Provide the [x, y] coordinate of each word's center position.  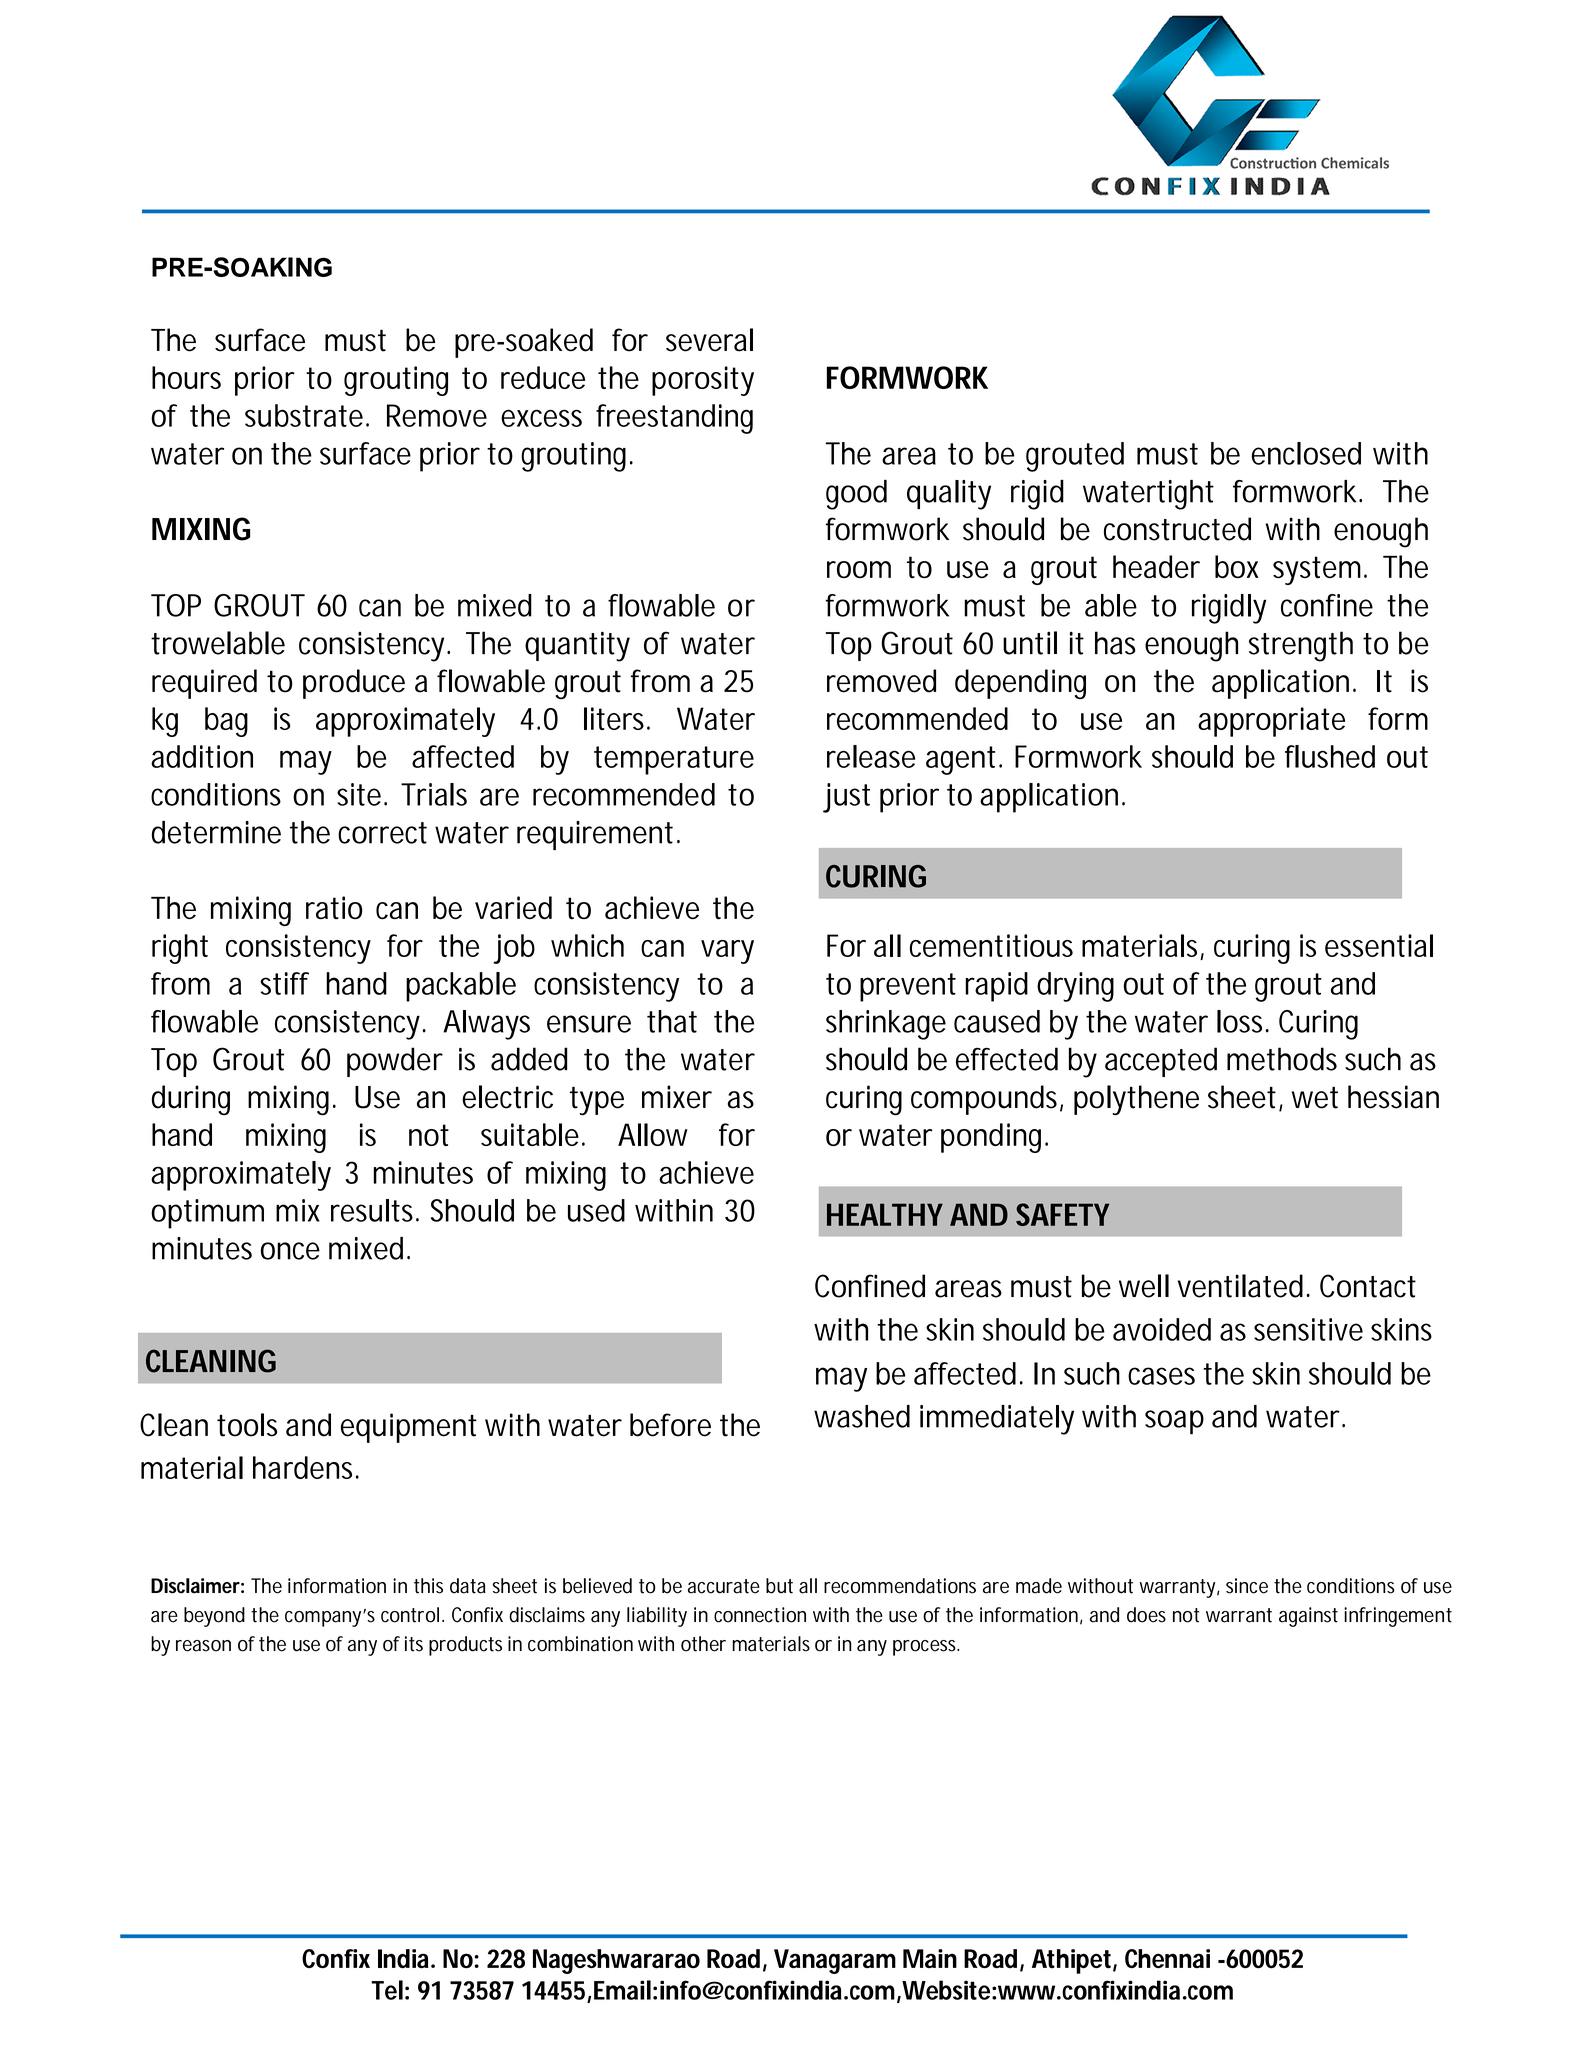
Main [930, 1958]
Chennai [1167, 1958]
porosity [703, 381]
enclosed [1306, 453]
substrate [304, 415]
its [414, 1644]
